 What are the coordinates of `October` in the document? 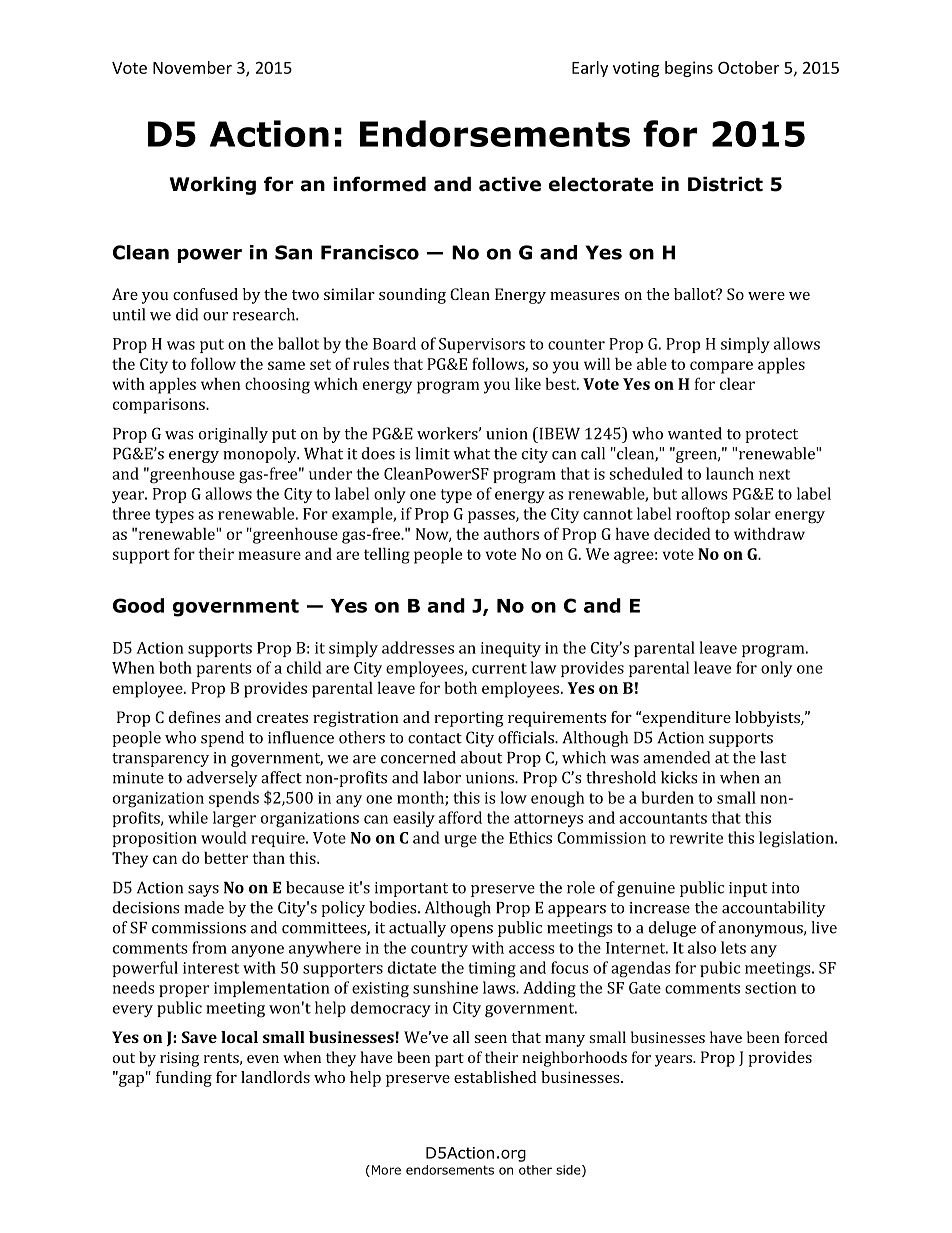 It's located at (748, 67).
